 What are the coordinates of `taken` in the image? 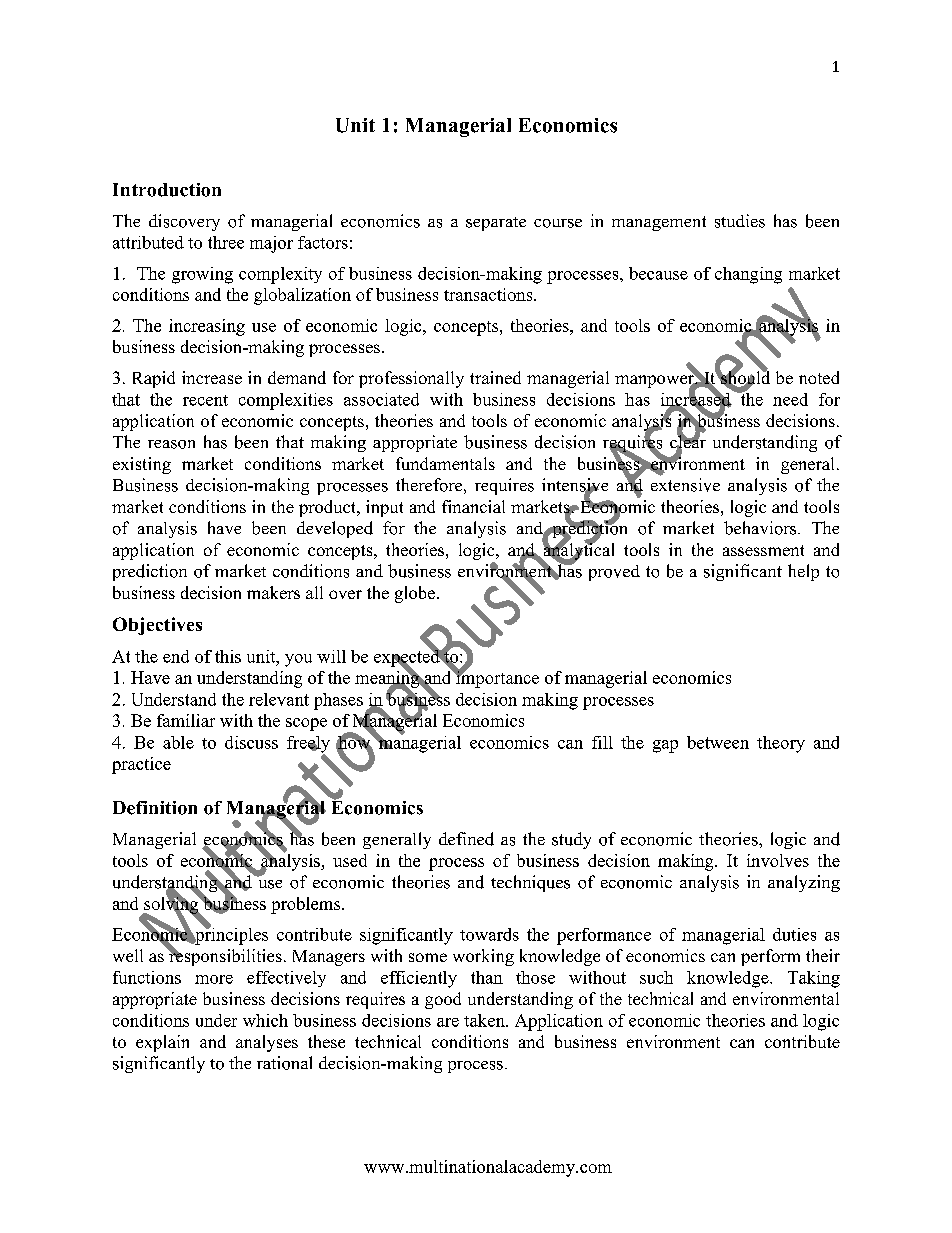 It's located at (485, 1020).
